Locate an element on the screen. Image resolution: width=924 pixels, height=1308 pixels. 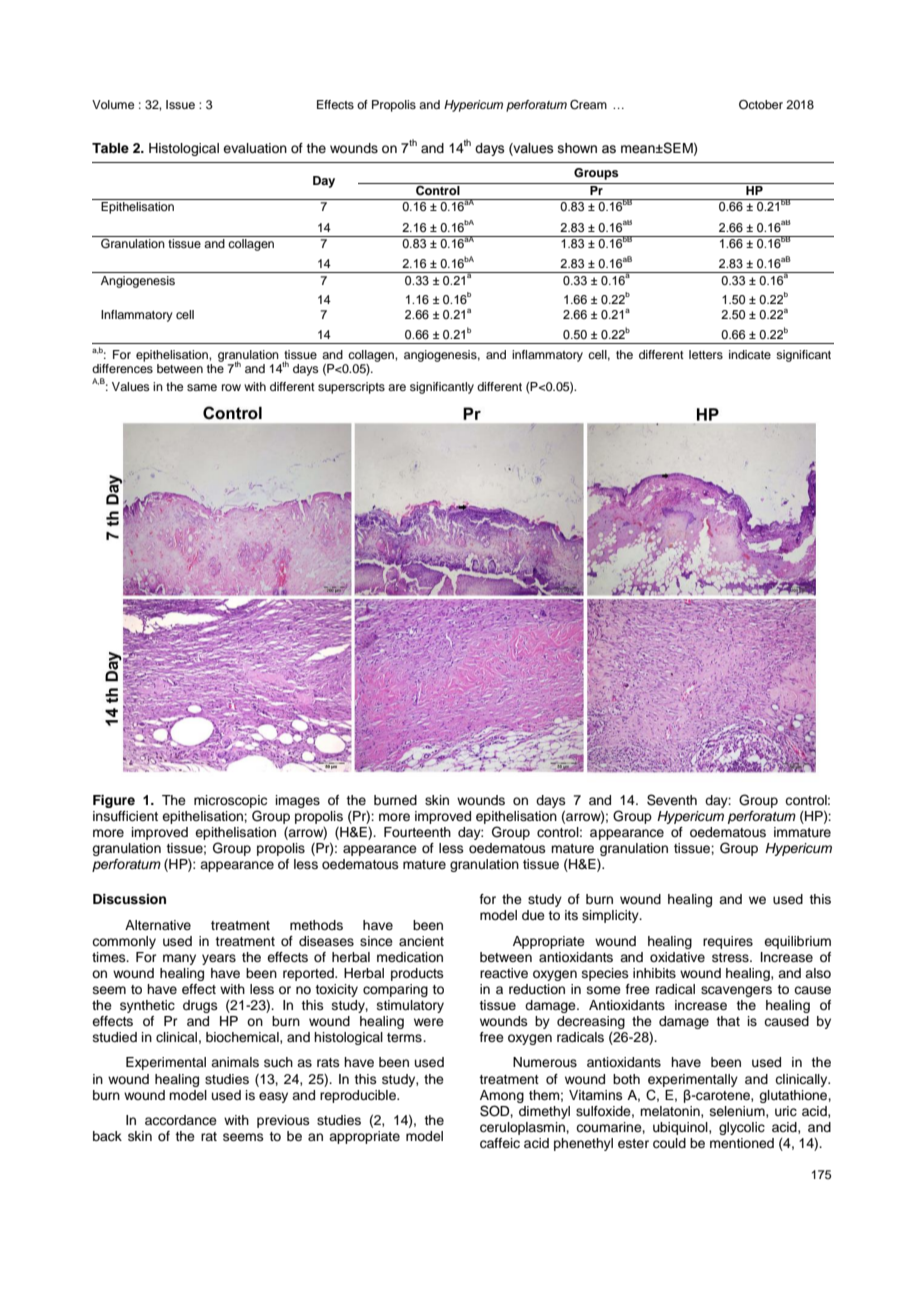
shown is located at coordinates (577, 148).
